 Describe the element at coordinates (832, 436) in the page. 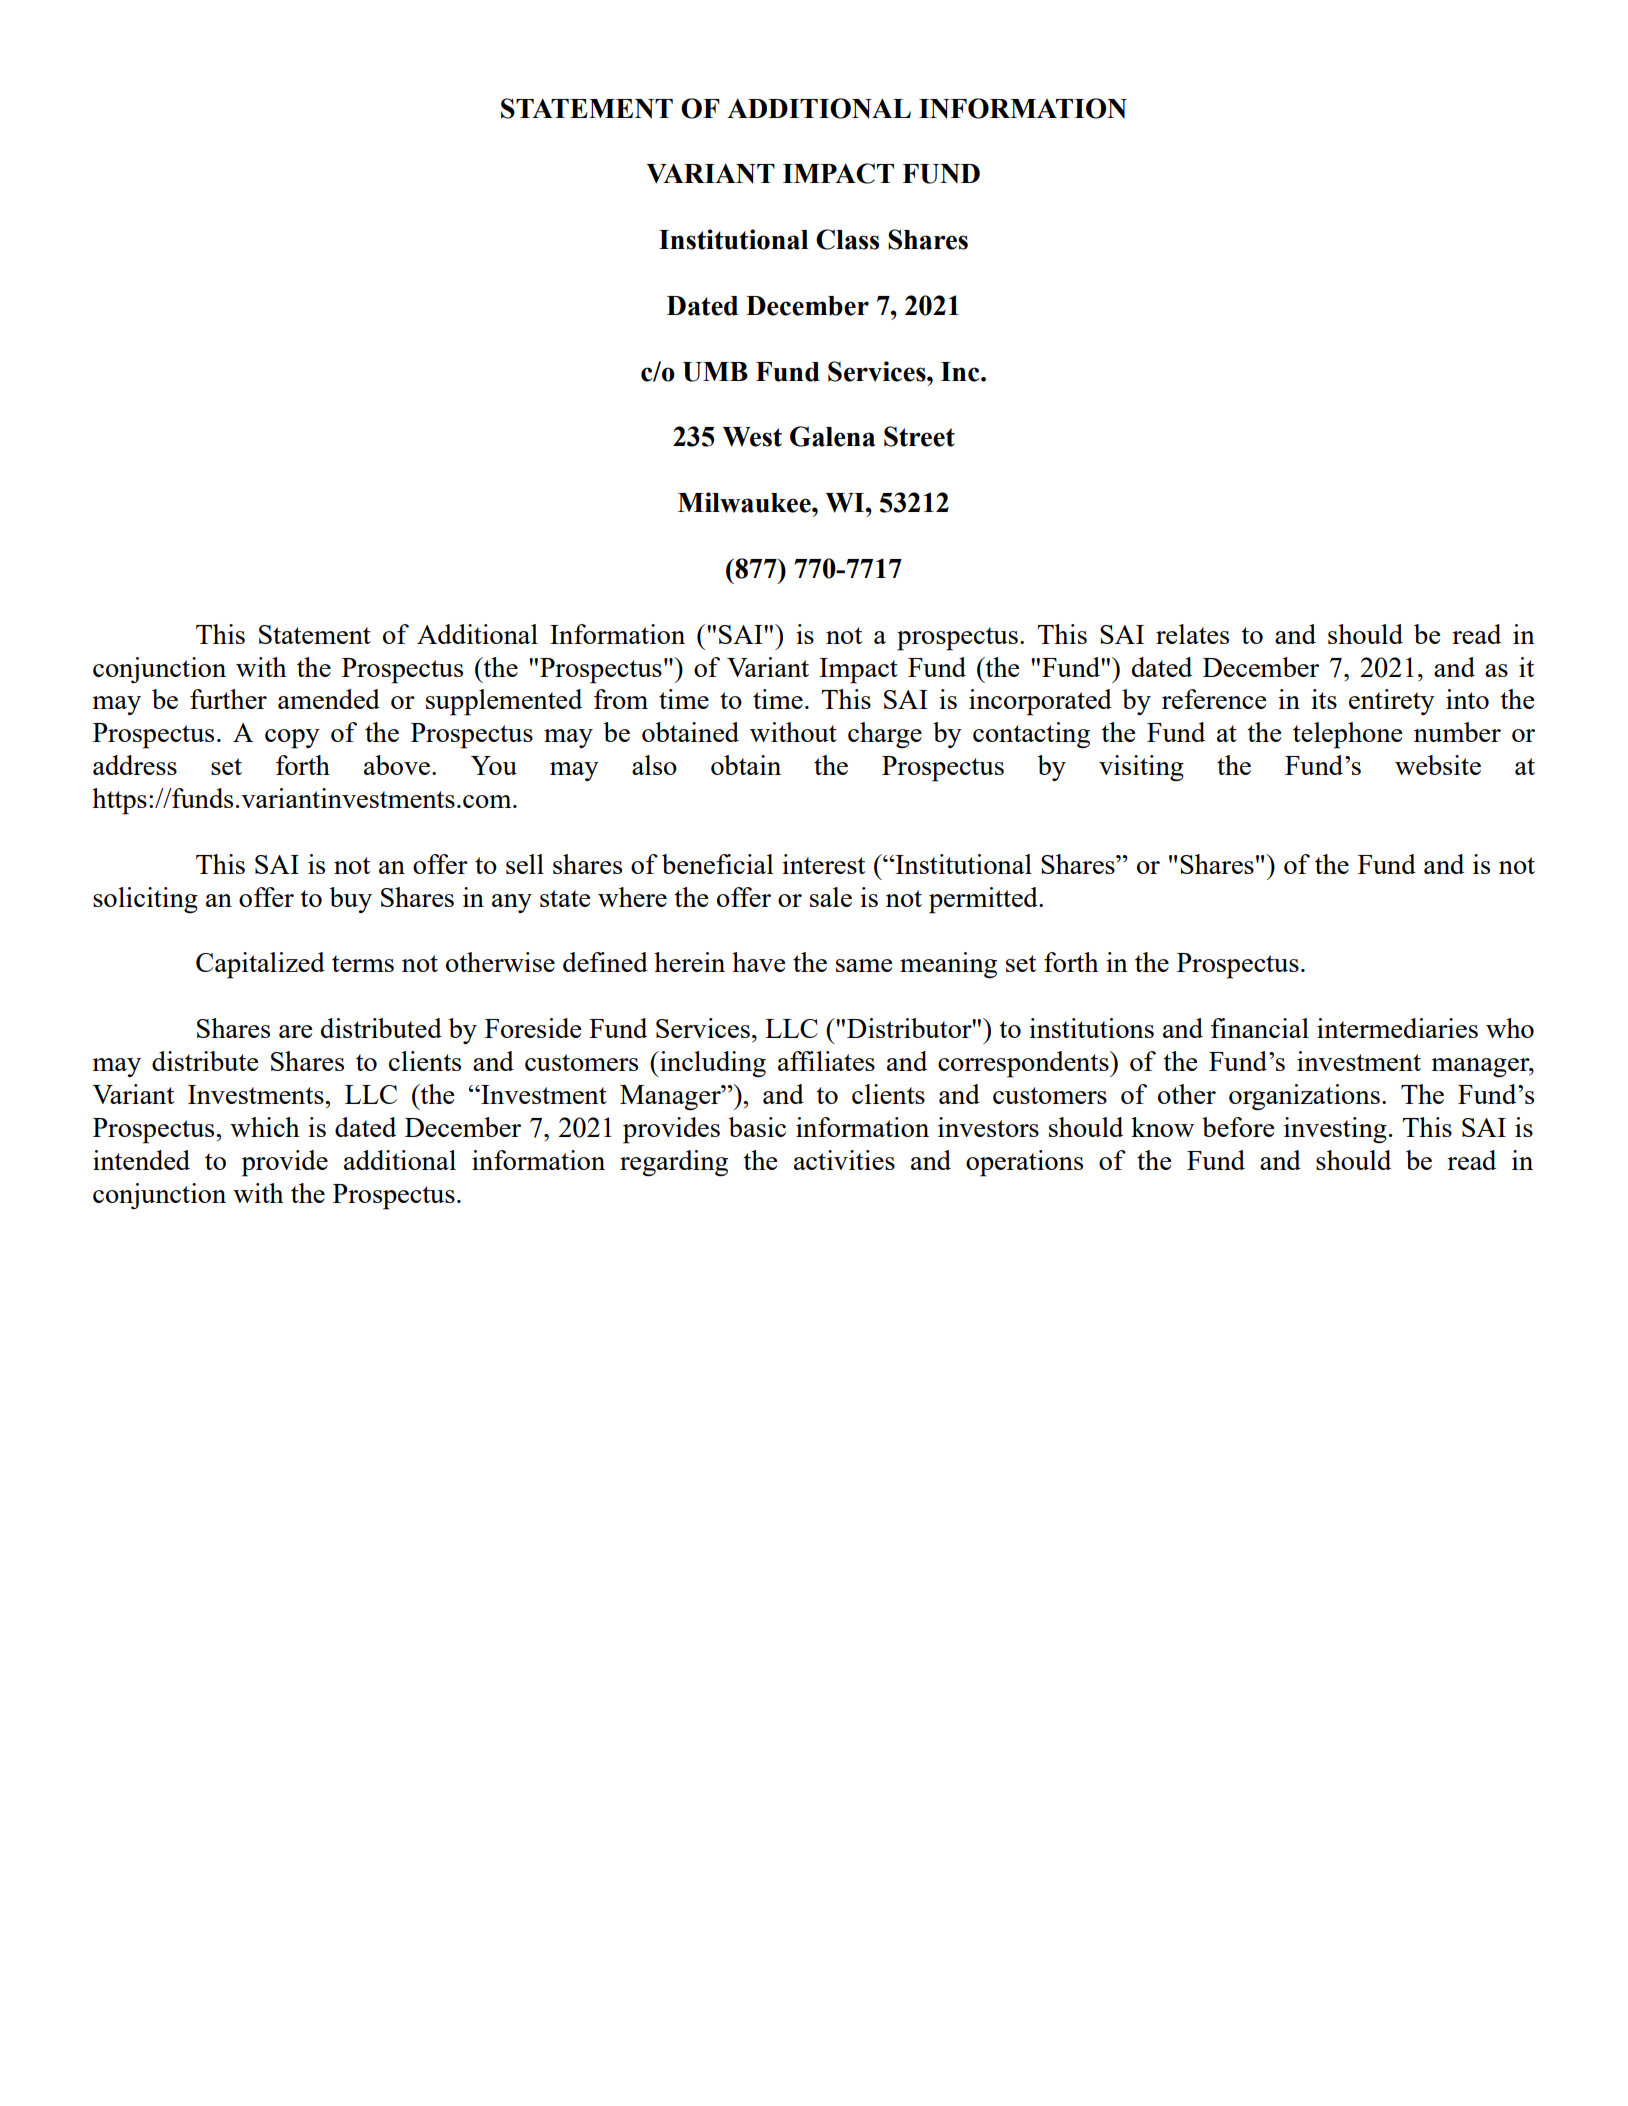

I see `Galena` at that location.
